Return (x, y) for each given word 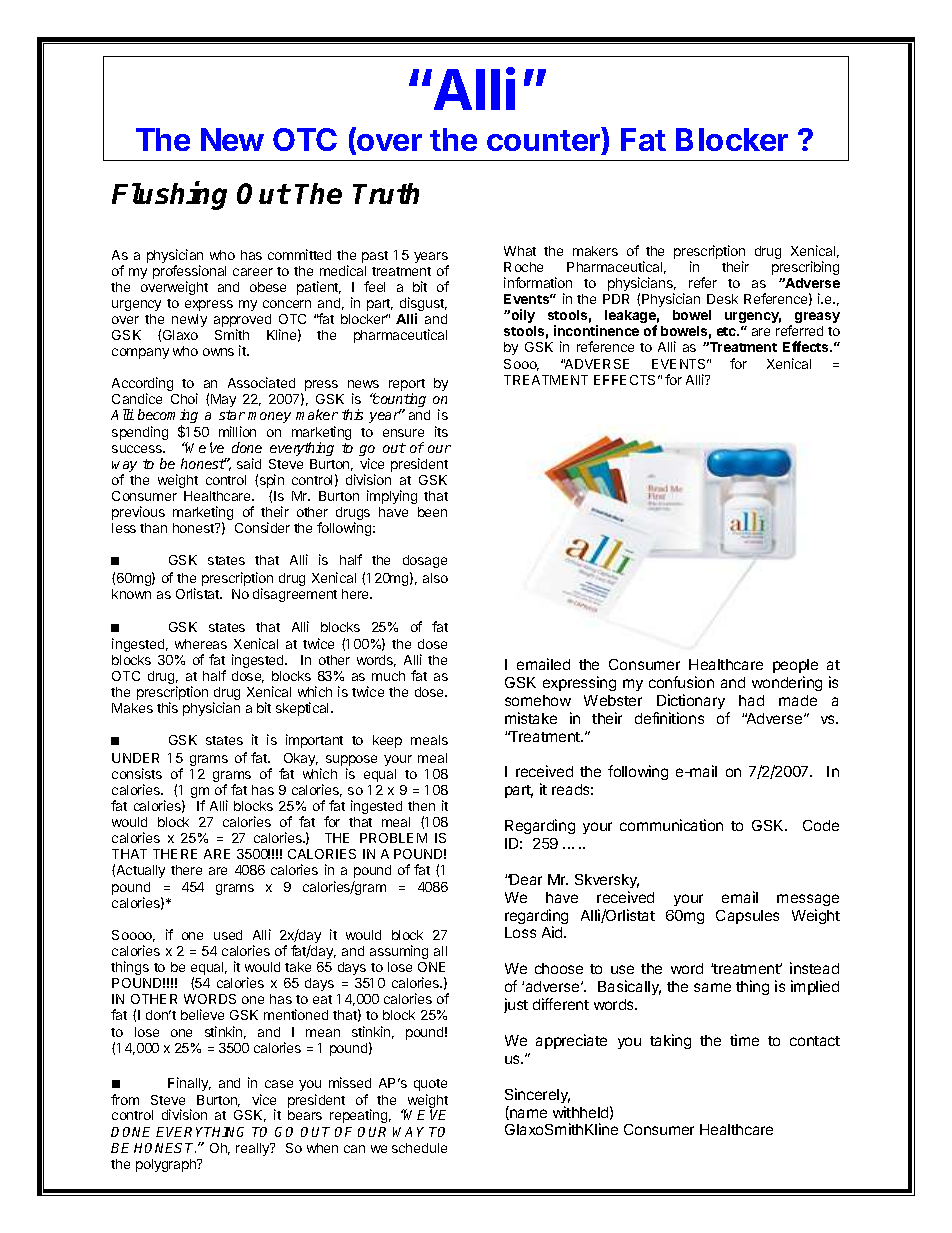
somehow (538, 700)
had (751, 700)
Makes (132, 708)
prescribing (805, 268)
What (520, 251)
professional (189, 272)
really (254, 1149)
